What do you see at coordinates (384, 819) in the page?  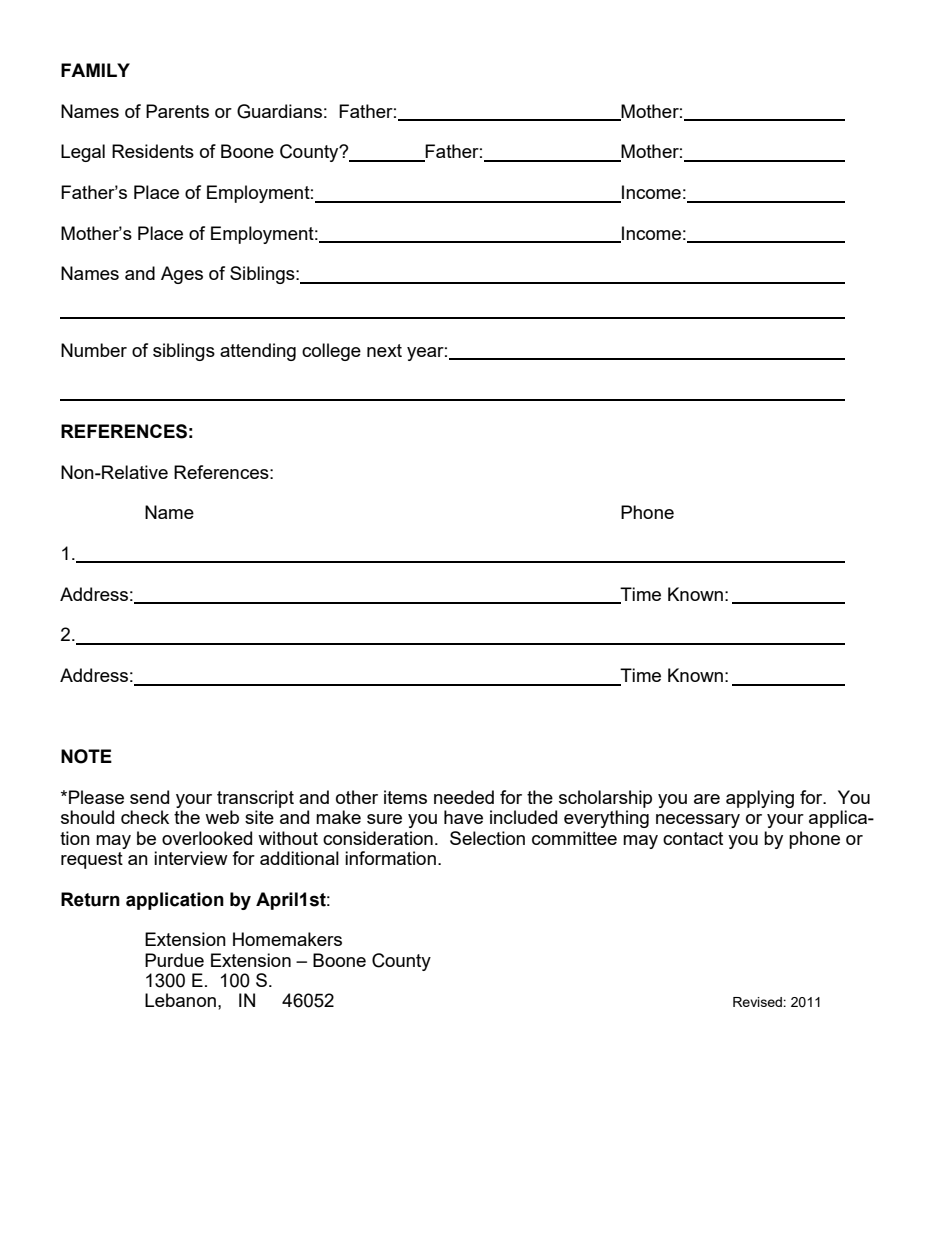 I see `sure` at bounding box center [384, 819].
